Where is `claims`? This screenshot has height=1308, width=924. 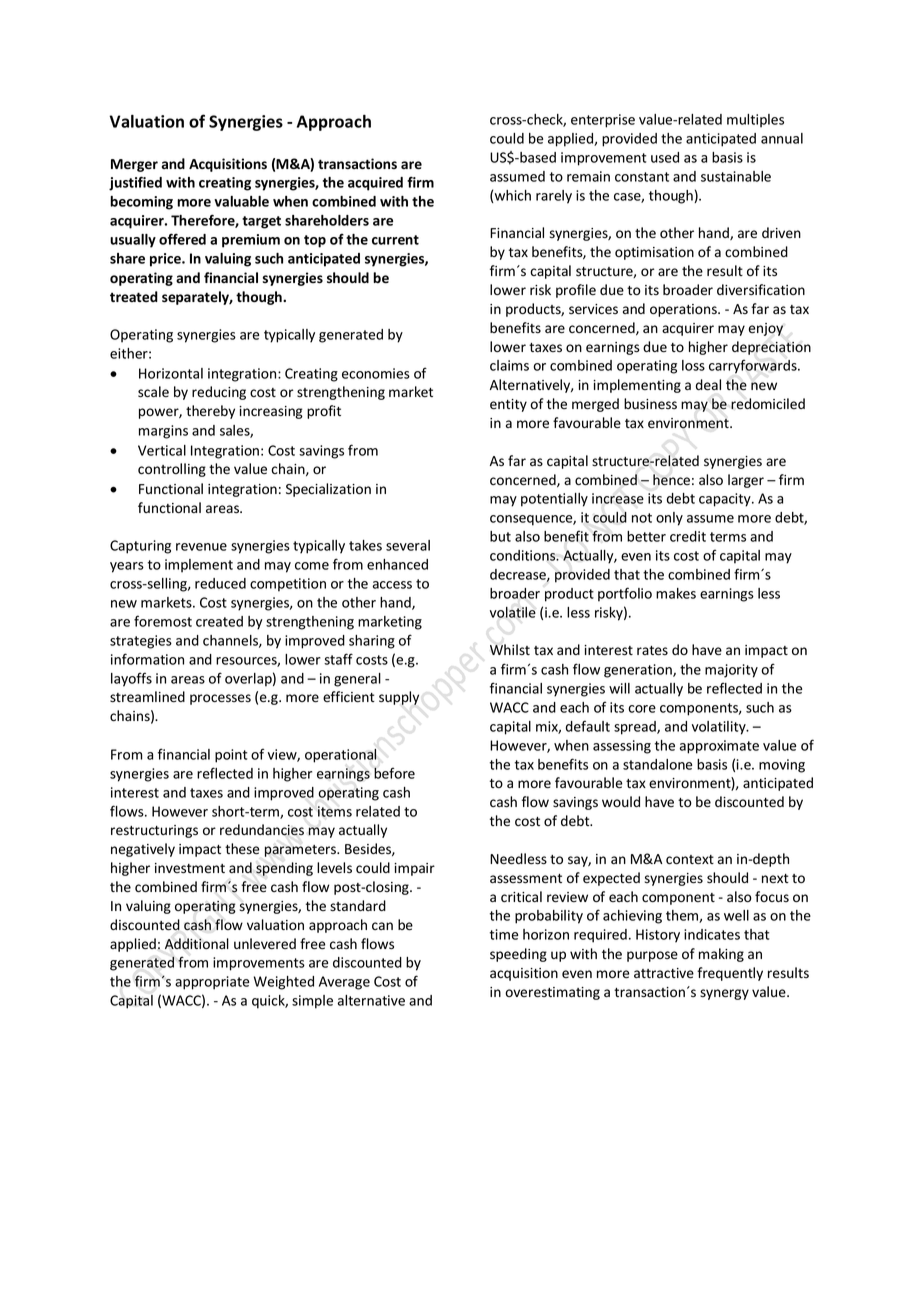 claims is located at coordinates (509, 365).
